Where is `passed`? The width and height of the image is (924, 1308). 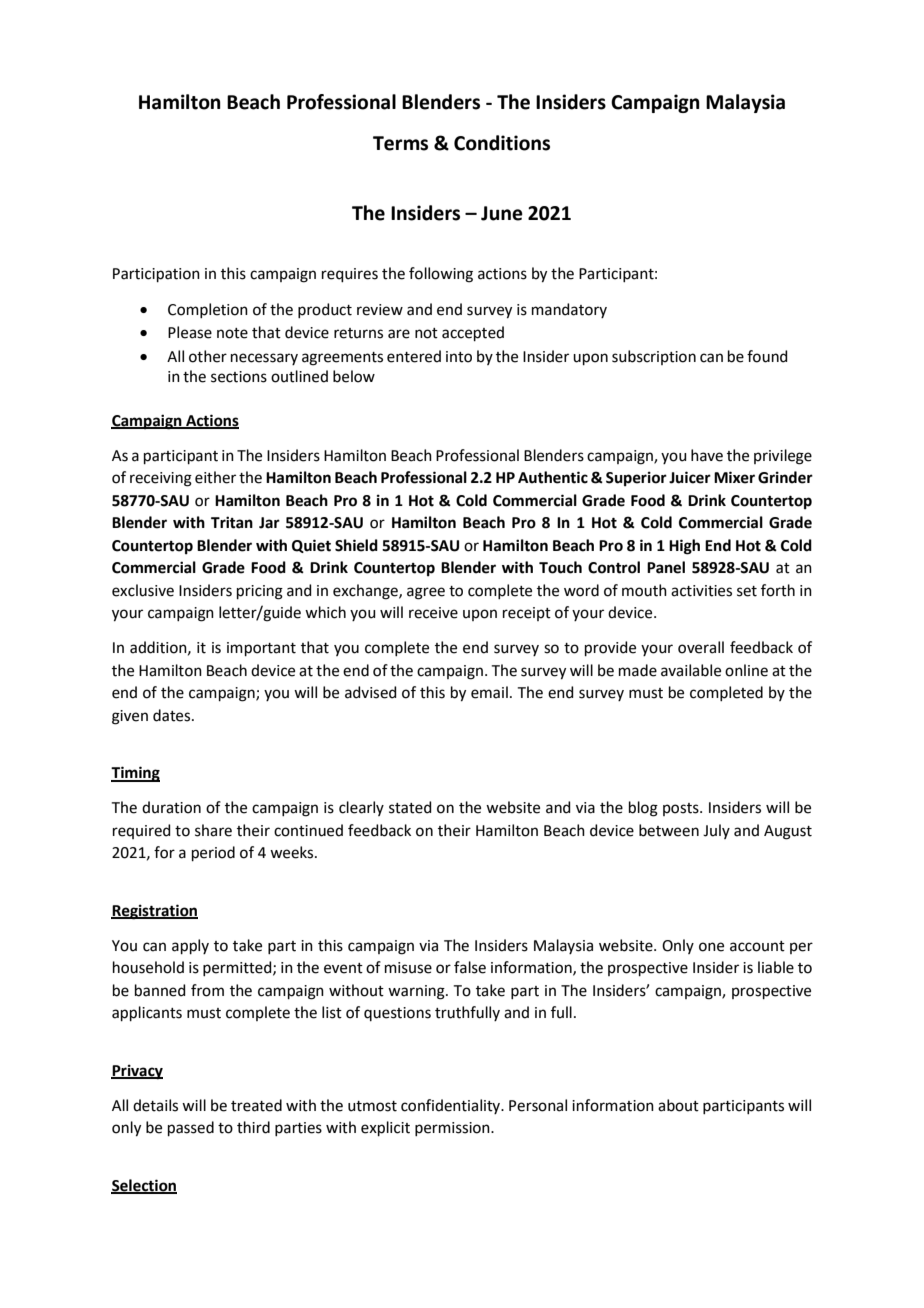
passed is located at coordinates (191, 1128).
